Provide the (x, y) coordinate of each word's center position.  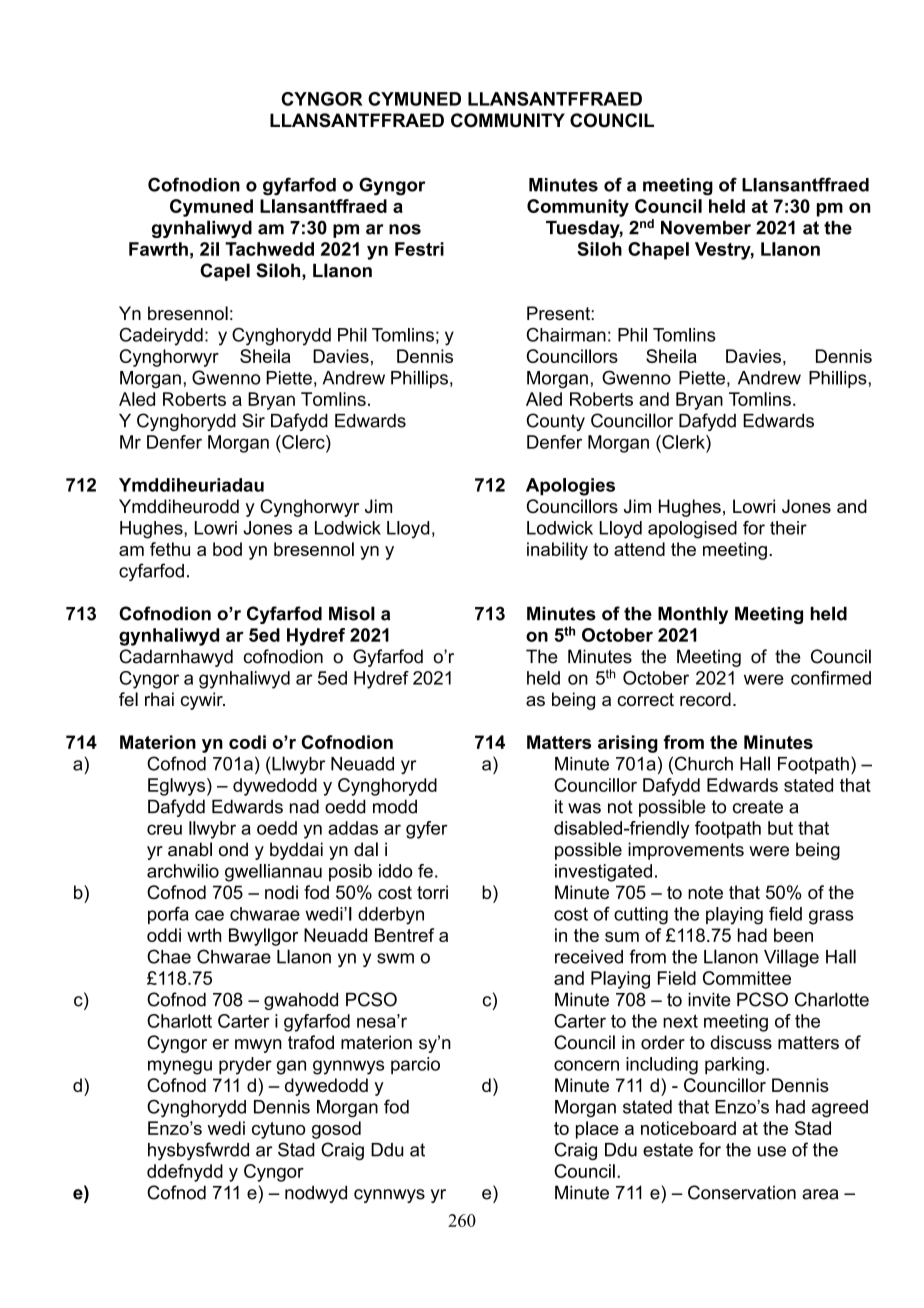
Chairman (566, 335)
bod (227, 549)
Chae (169, 956)
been (793, 935)
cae (209, 915)
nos (405, 229)
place (597, 1130)
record (705, 699)
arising (628, 744)
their (788, 528)
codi (247, 742)
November (706, 228)
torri (432, 892)
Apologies (570, 487)
